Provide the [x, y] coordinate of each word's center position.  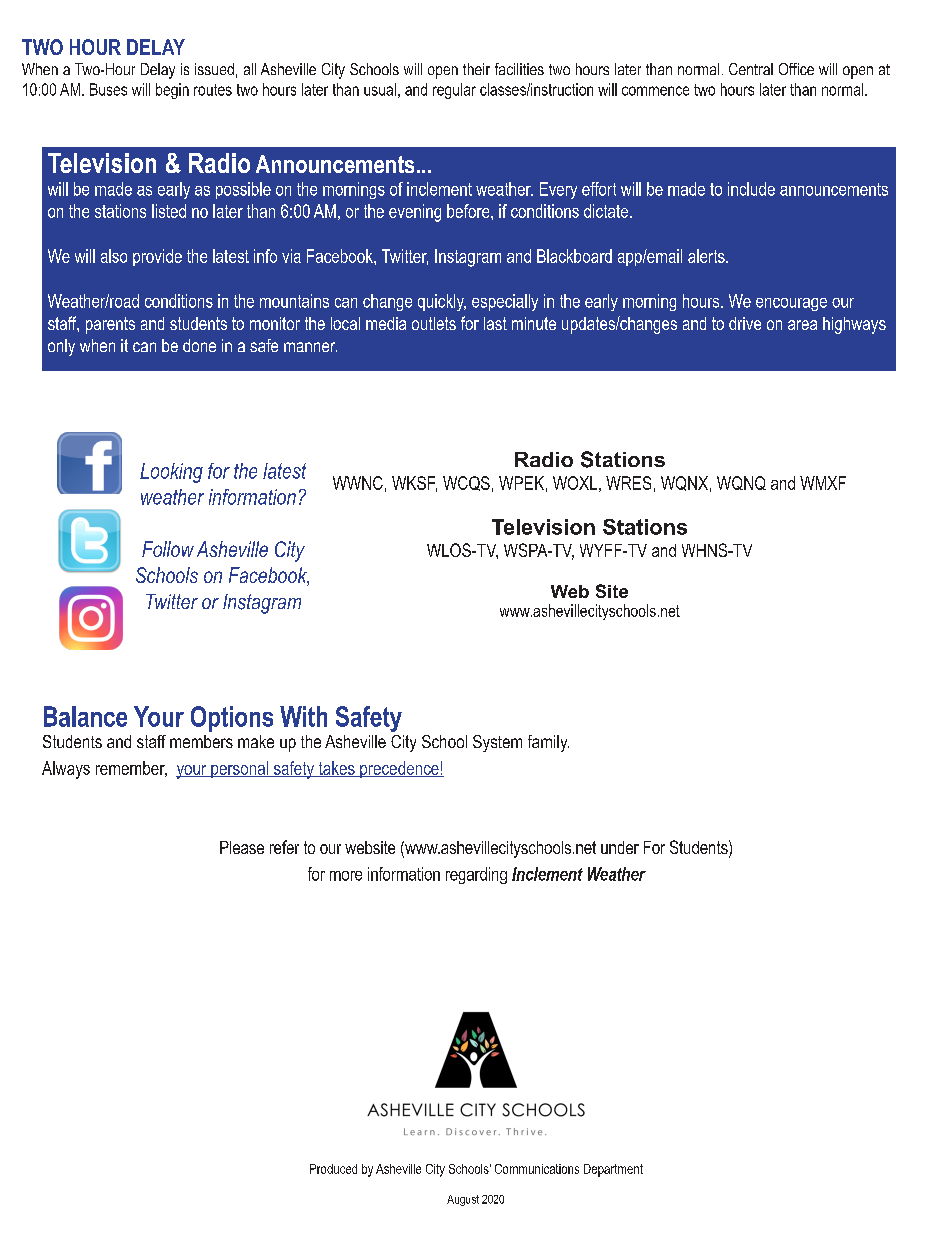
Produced [333, 1169]
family [548, 743]
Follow [168, 549]
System [497, 743]
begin [172, 91]
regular [454, 91]
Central [751, 69]
